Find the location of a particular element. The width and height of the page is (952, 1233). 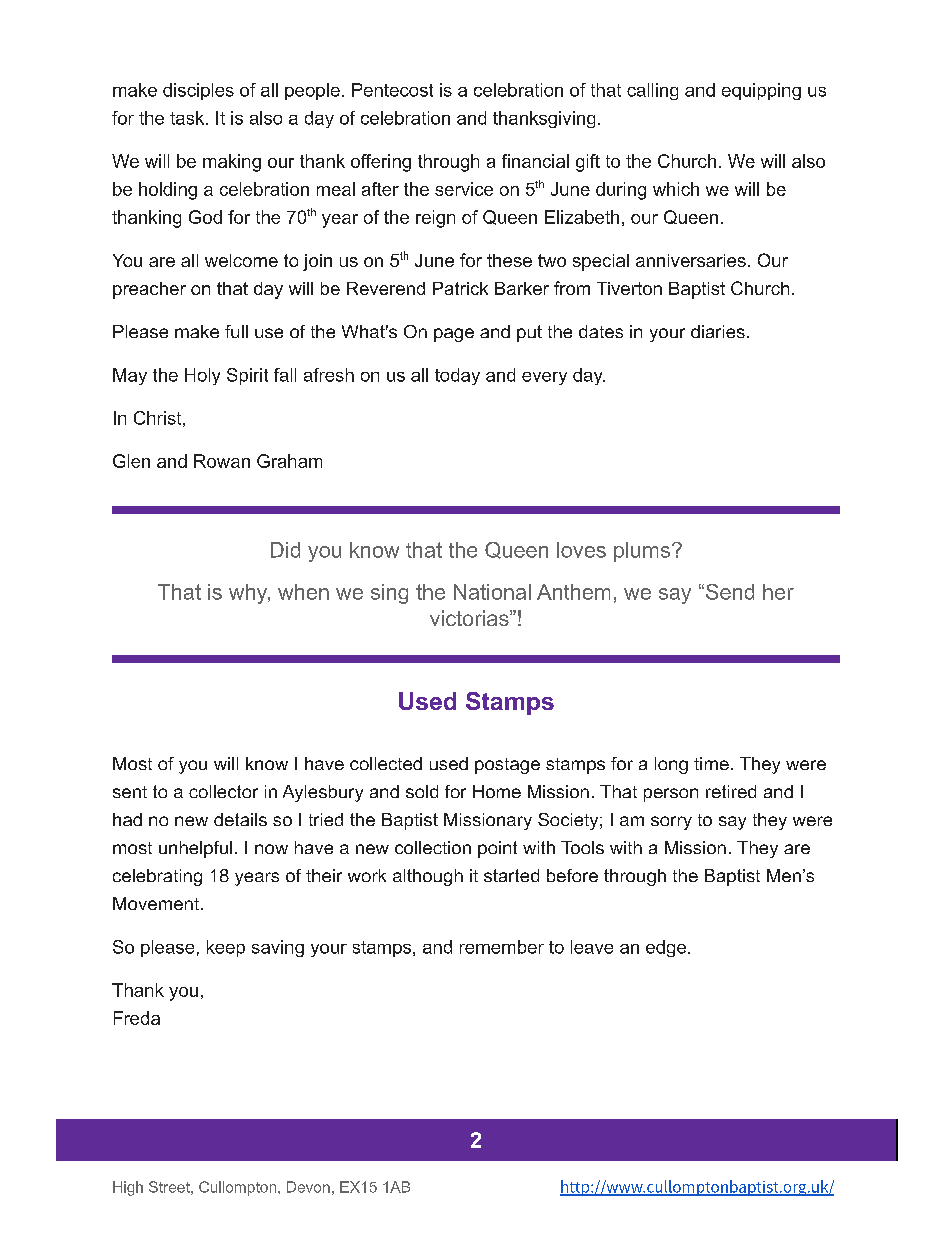

Rowan is located at coordinates (222, 461).
